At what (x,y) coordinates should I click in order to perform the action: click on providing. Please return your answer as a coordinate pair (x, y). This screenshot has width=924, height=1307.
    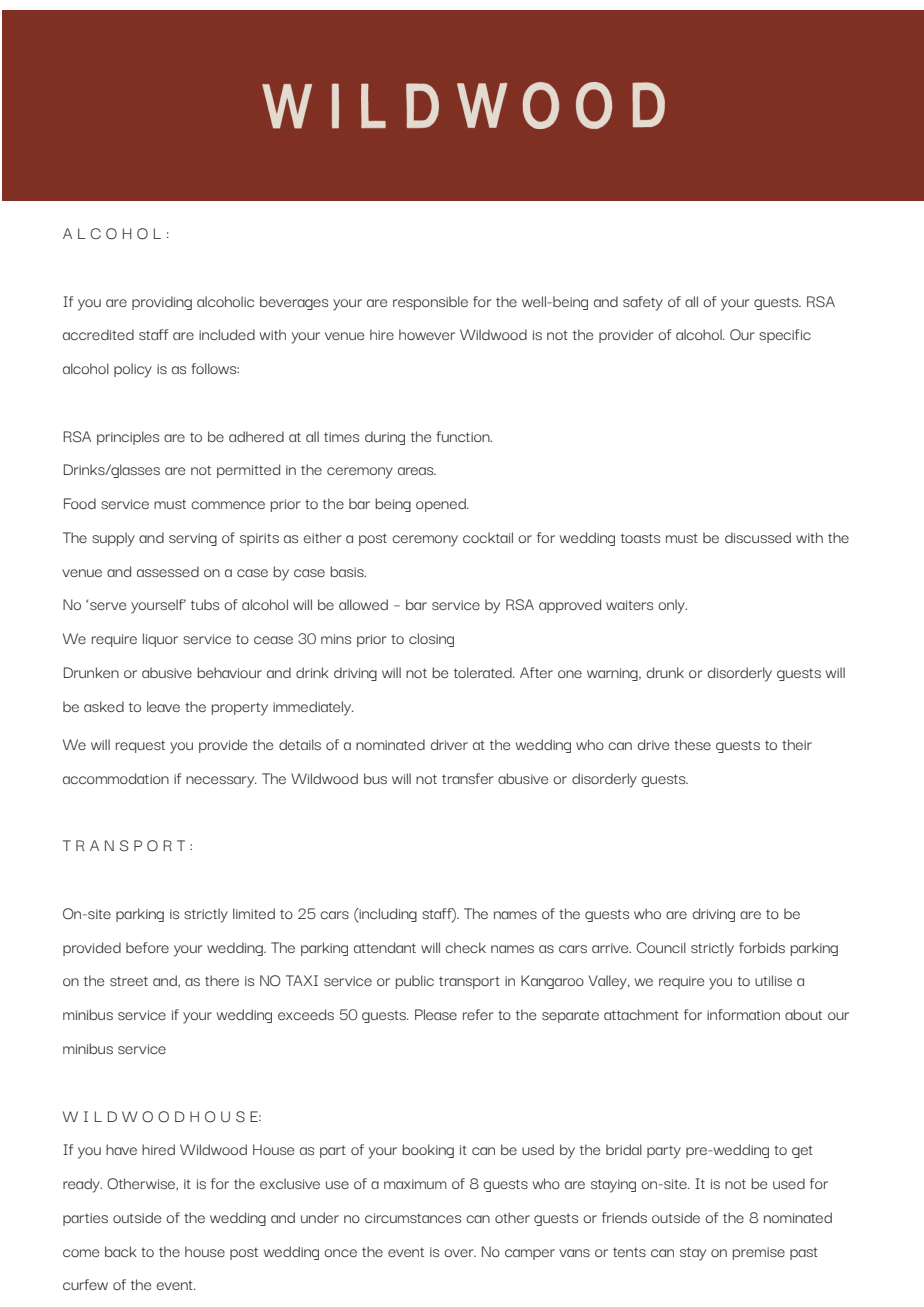
    Looking at the image, I should click on (162, 303).
